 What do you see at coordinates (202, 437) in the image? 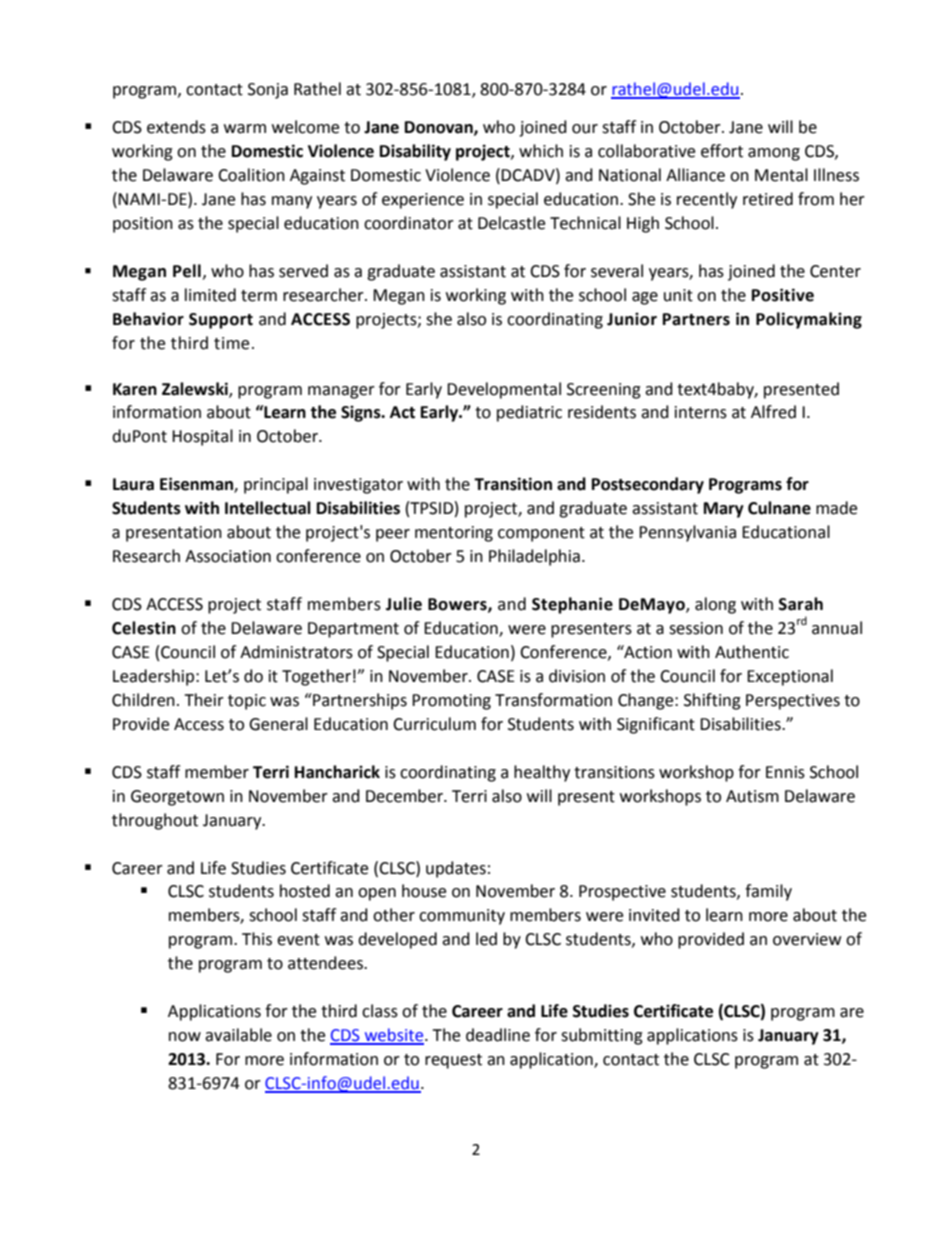
I see `Hospital` at bounding box center [202, 437].
